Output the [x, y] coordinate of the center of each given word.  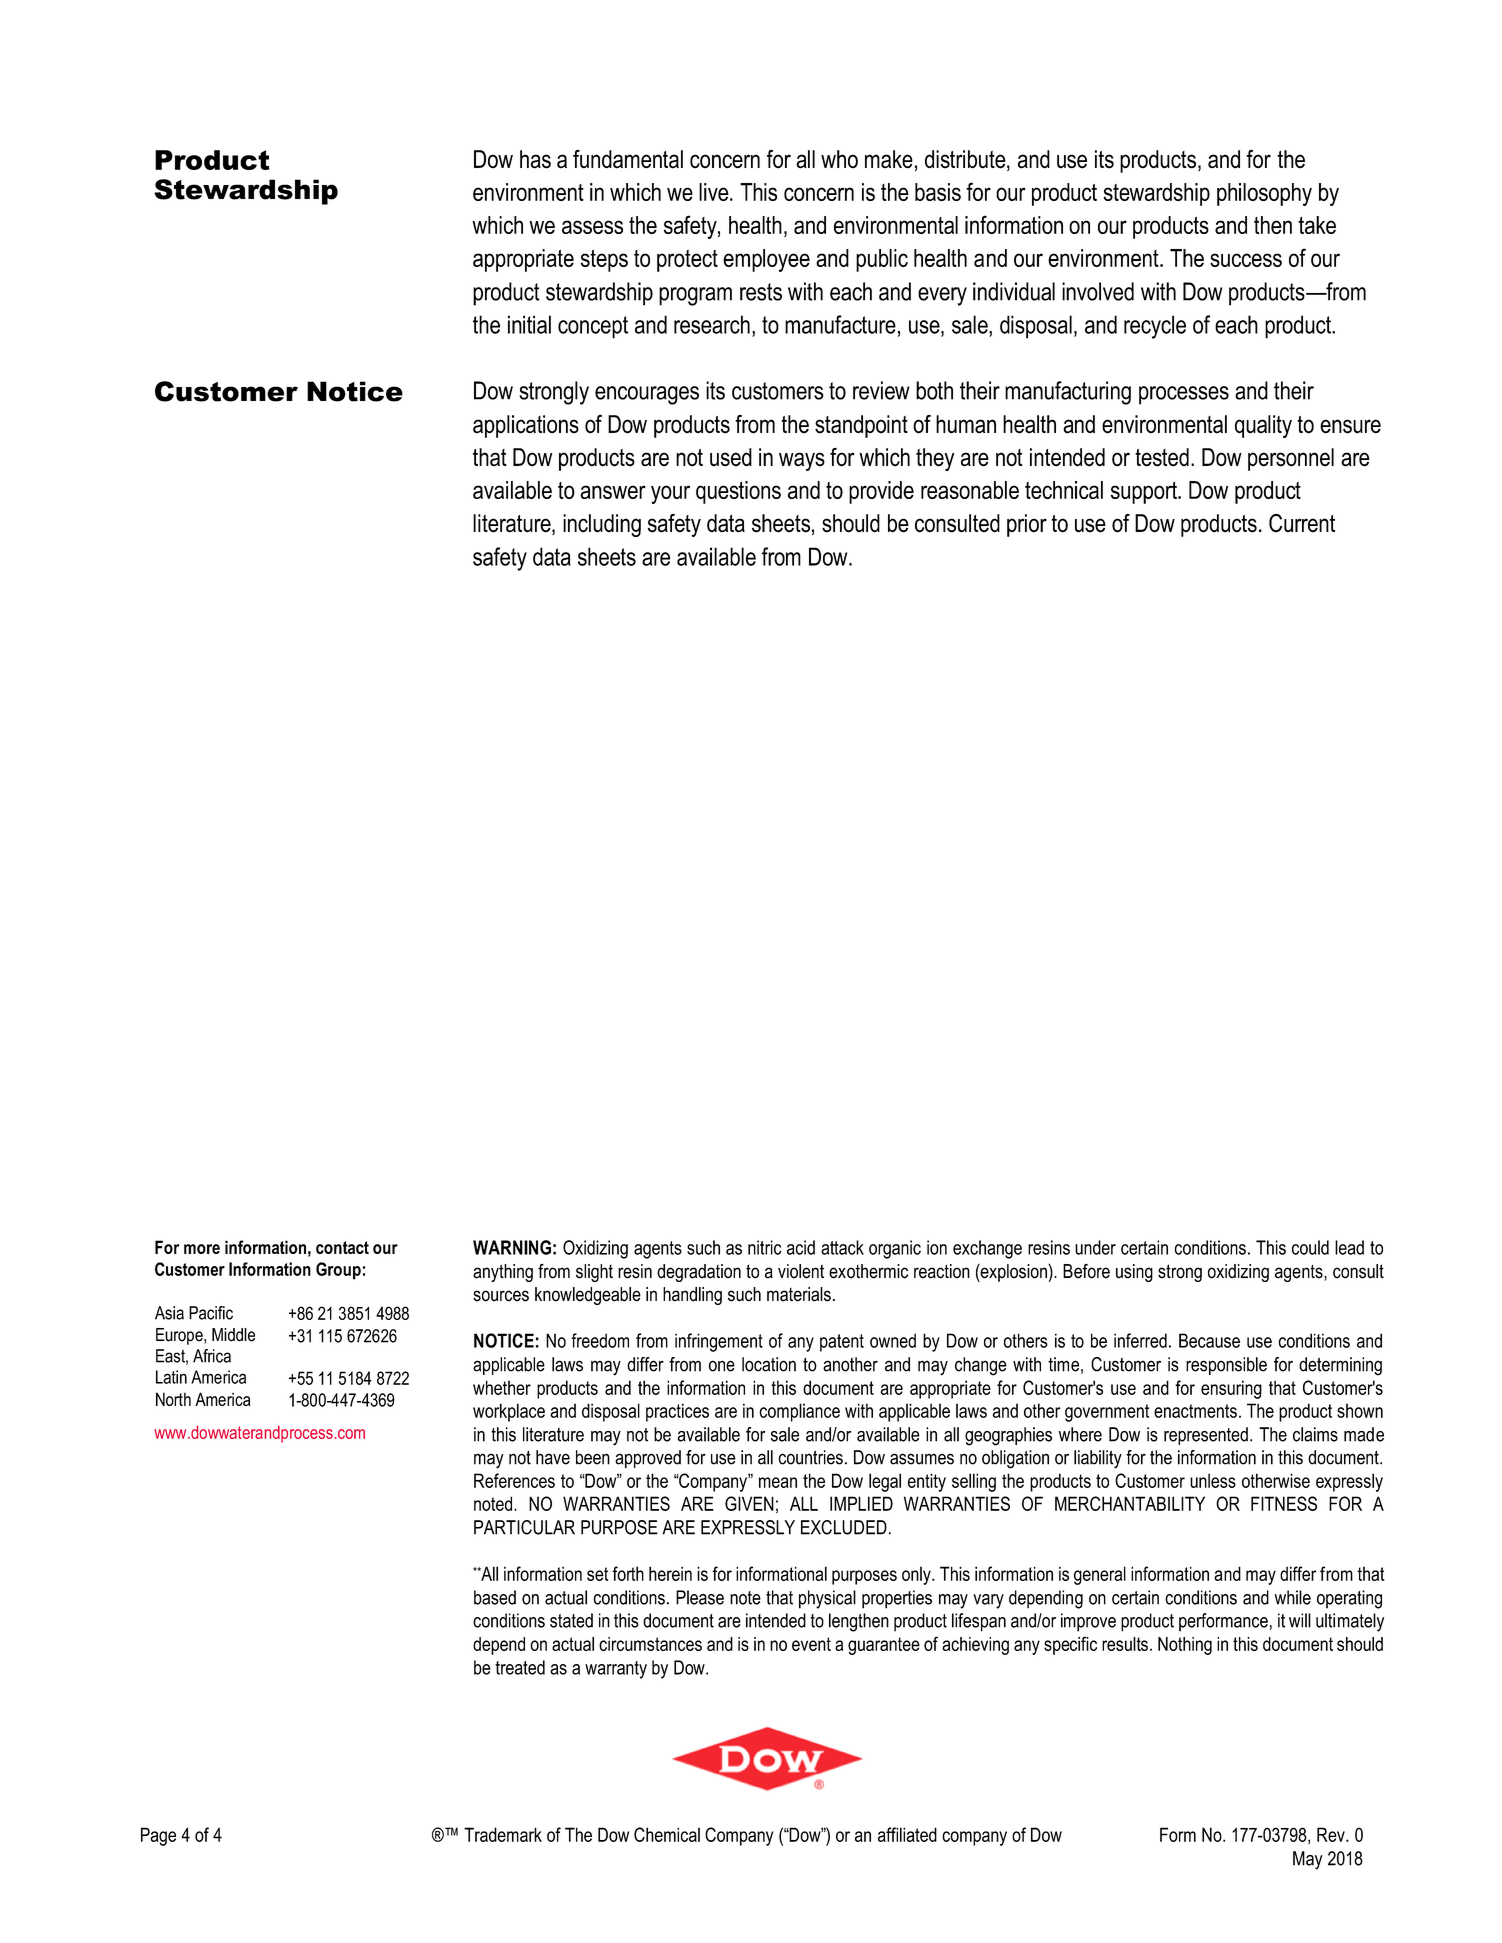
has [535, 159]
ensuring [1231, 1389]
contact [342, 1247]
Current [1302, 523]
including [602, 525]
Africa [212, 1356]
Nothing [1185, 1646]
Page [158, 1836]
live [715, 192]
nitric [764, 1247]
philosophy [1264, 194]
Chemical [667, 1834]
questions [738, 492]
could [1310, 1247]
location [769, 1364]
